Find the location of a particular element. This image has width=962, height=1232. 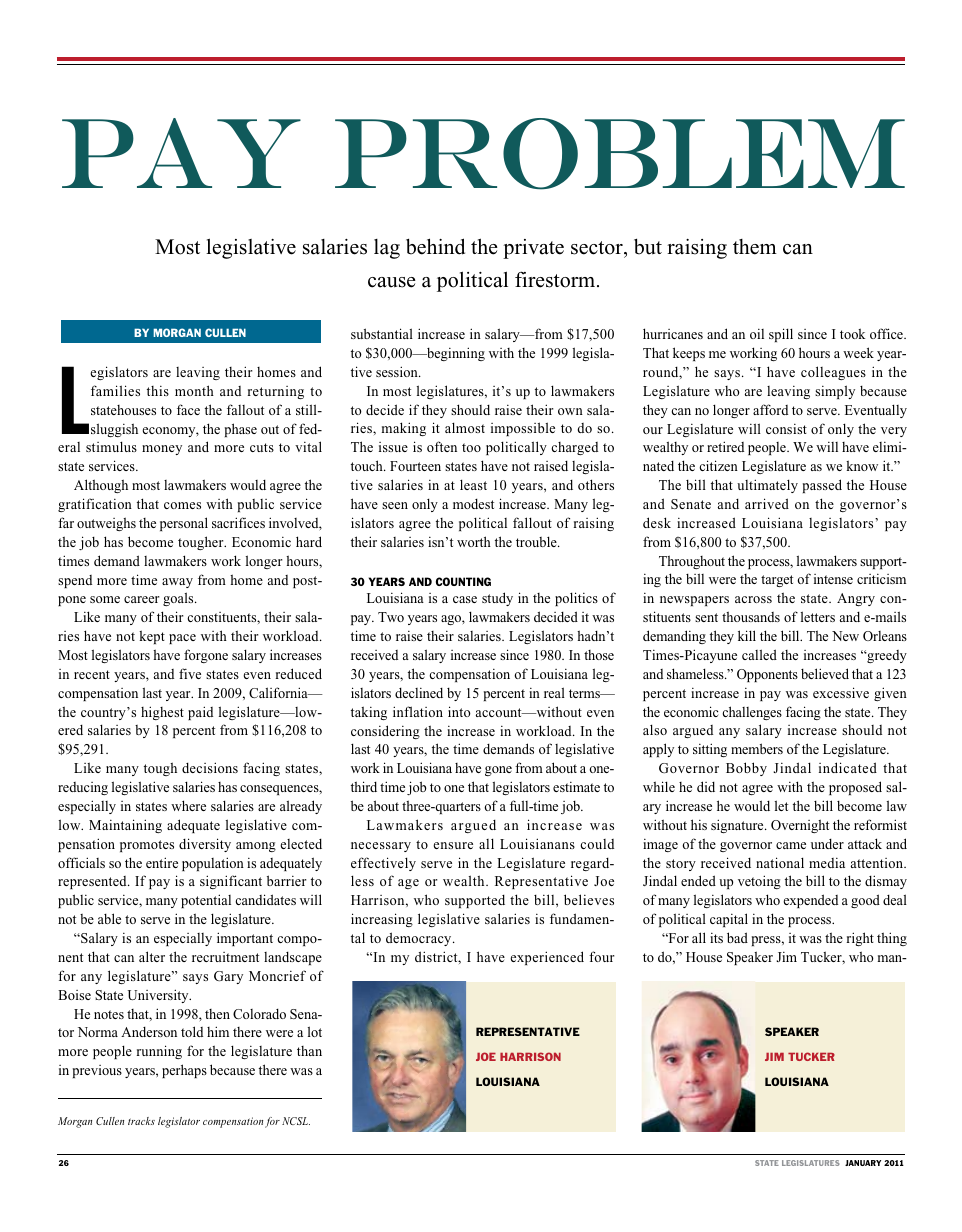

challenges is located at coordinates (752, 713).
